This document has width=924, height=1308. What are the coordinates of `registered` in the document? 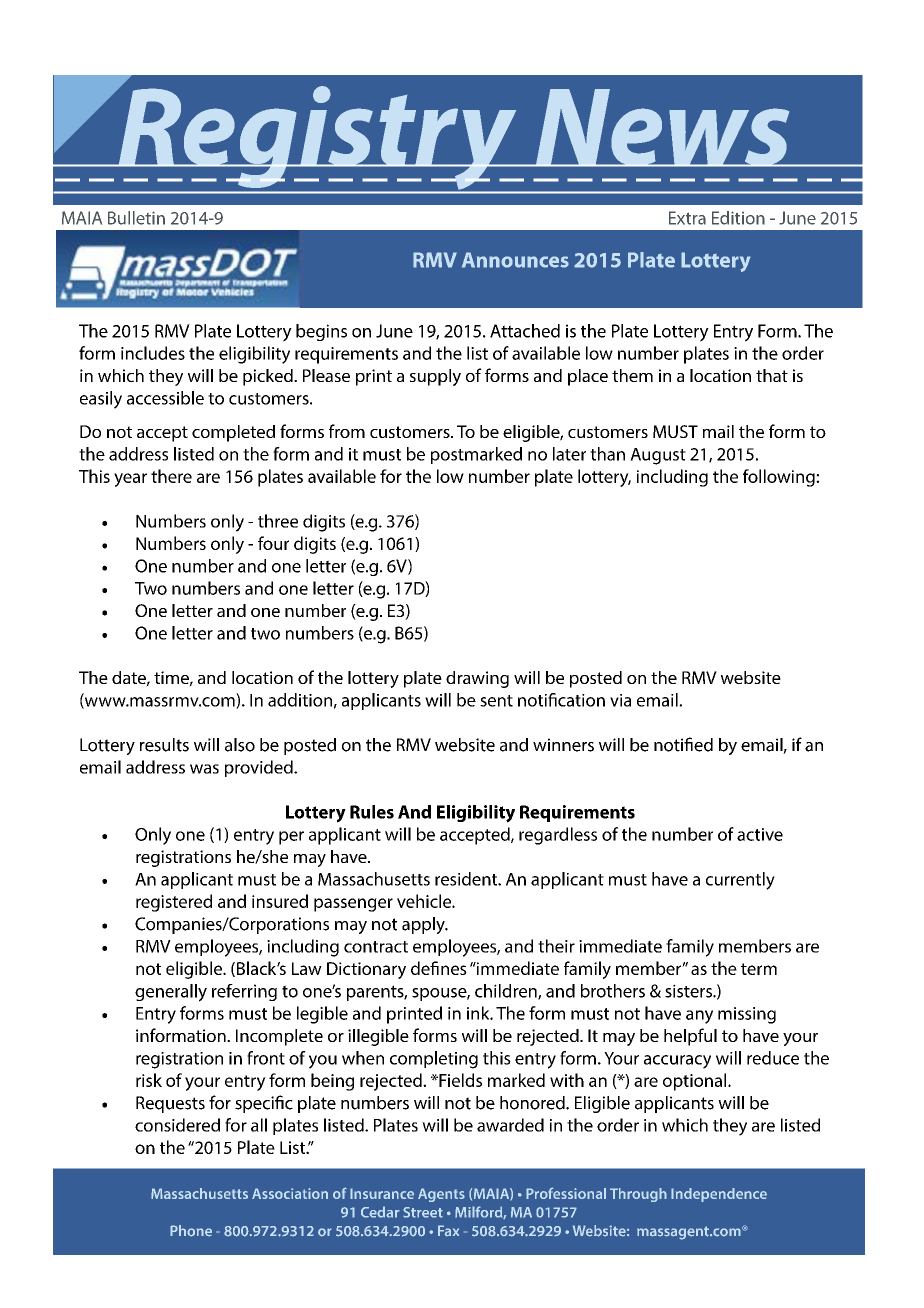 It's located at (174, 903).
